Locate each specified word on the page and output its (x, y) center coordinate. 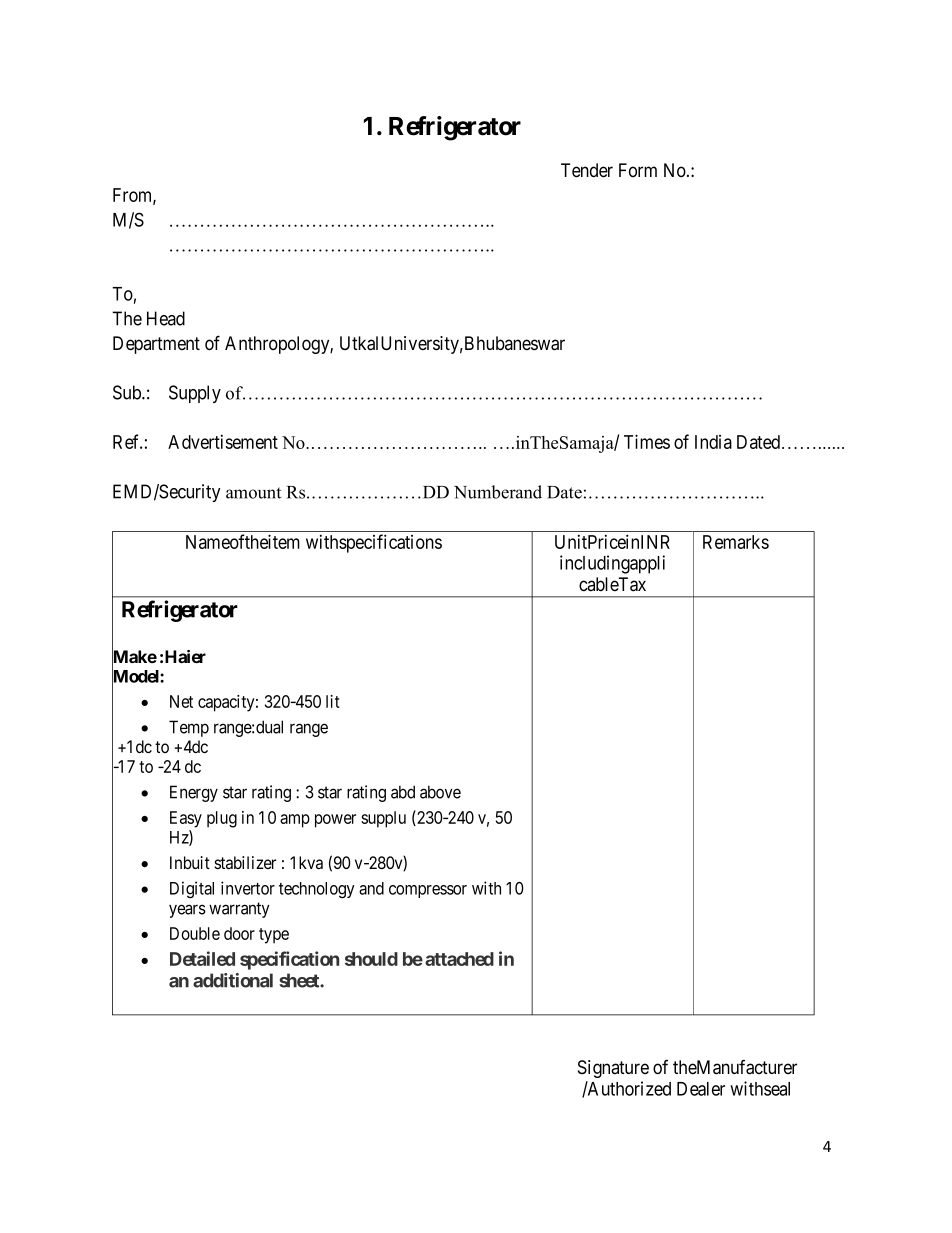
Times (647, 441)
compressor (428, 891)
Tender (587, 170)
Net (181, 701)
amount (253, 493)
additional (233, 980)
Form (638, 170)
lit (333, 701)
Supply (195, 394)
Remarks (736, 542)
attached (459, 959)
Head (166, 318)
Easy (186, 819)
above (440, 792)
